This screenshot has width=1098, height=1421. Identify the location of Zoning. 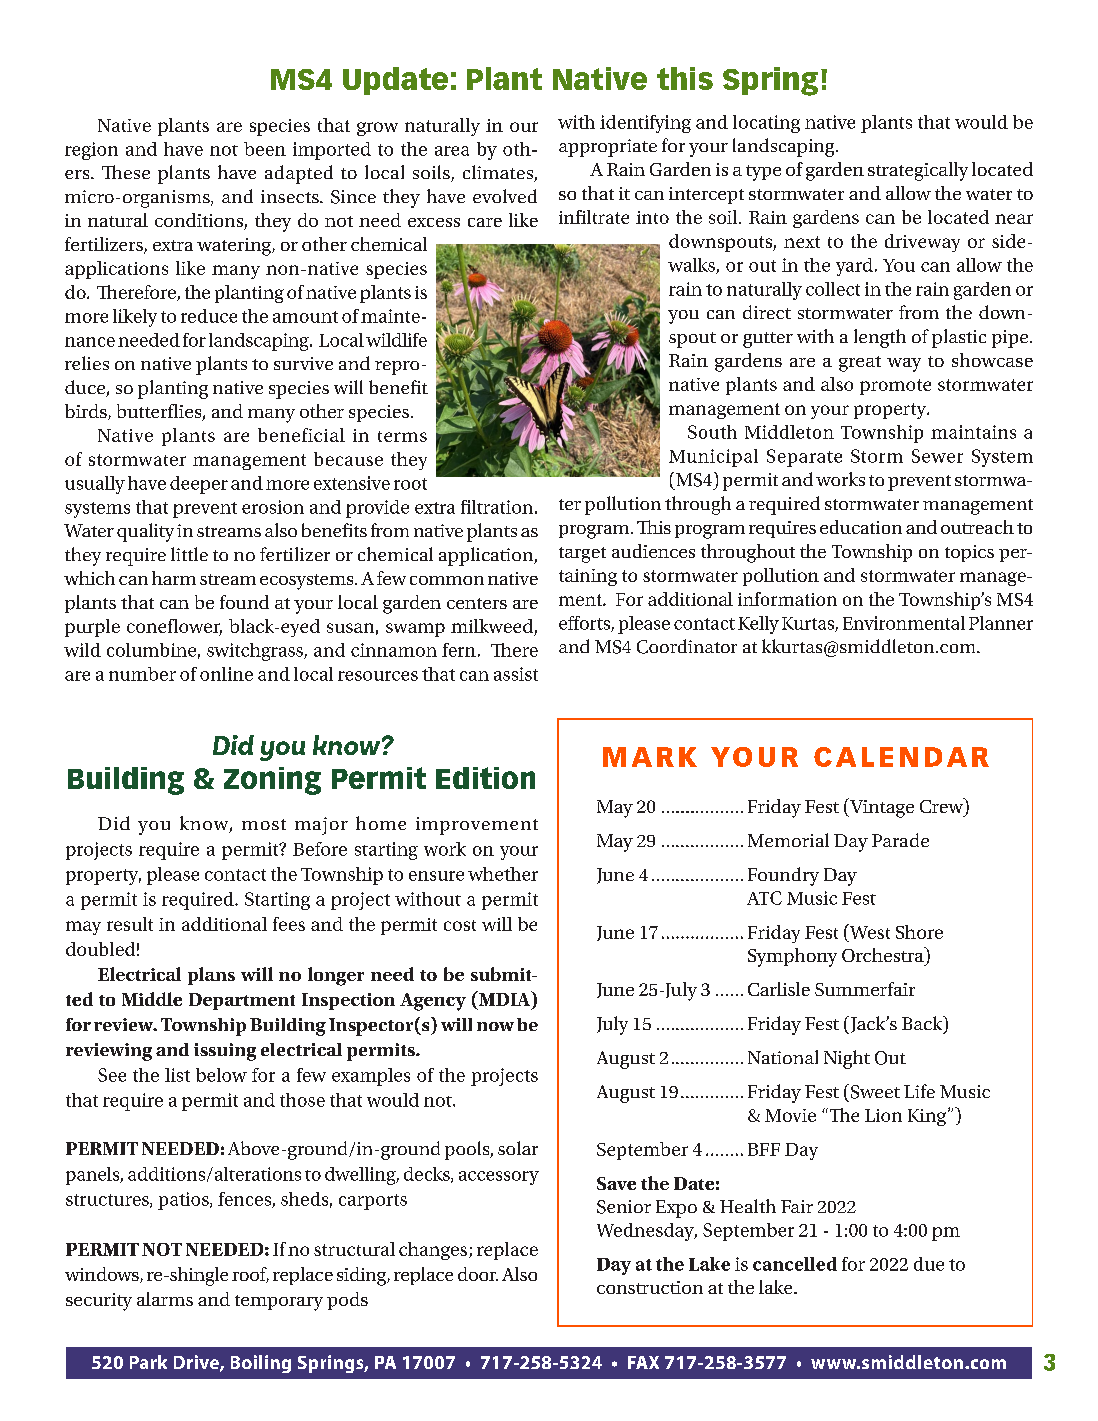
(272, 781).
